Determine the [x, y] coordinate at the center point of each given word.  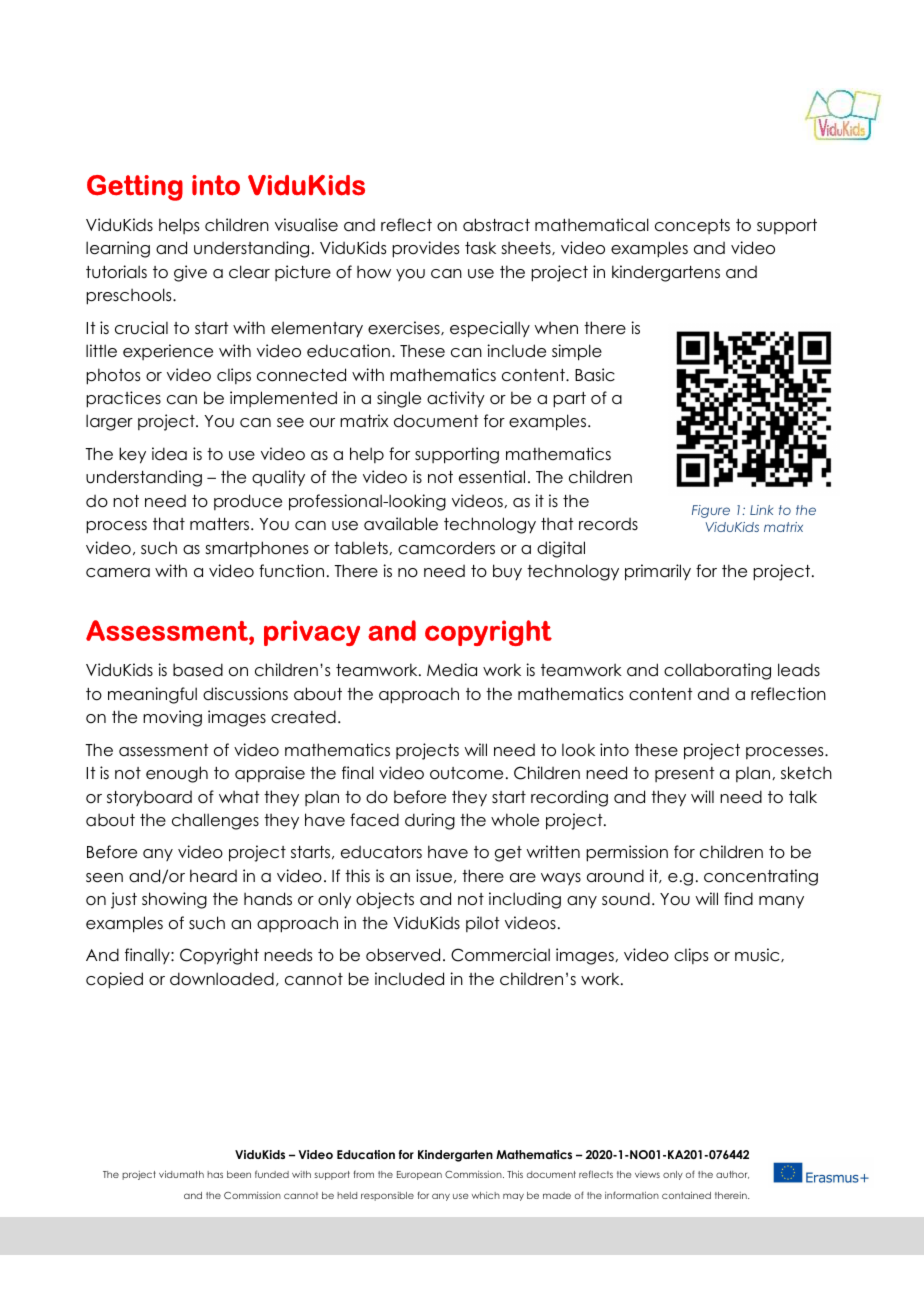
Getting [135, 188]
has [215, 1174]
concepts [692, 226]
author [732, 1175]
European [419, 1175]
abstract [496, 225]
